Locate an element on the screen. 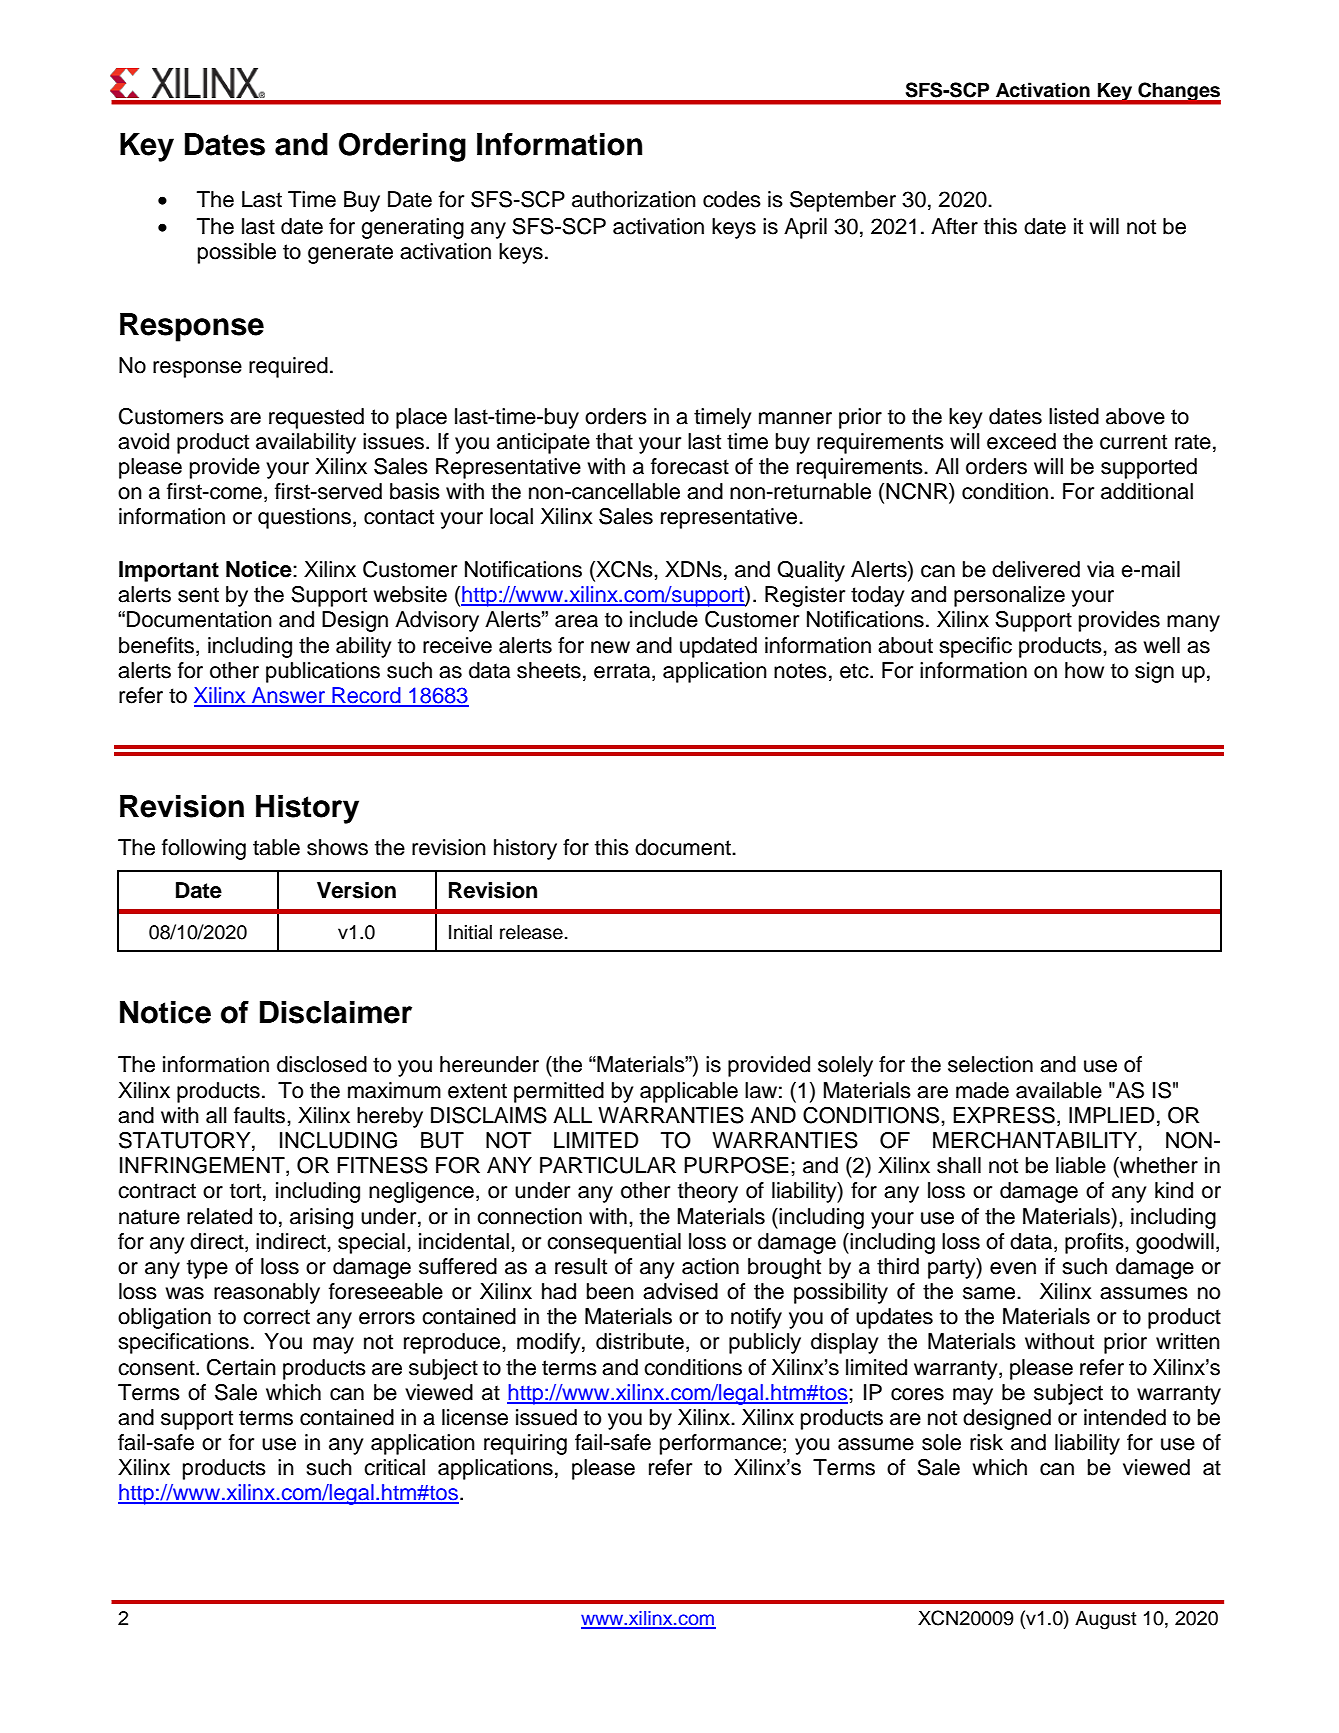 The height and width of the screenshot is (1733, 1339). After is located at coordinates (954, 226).
